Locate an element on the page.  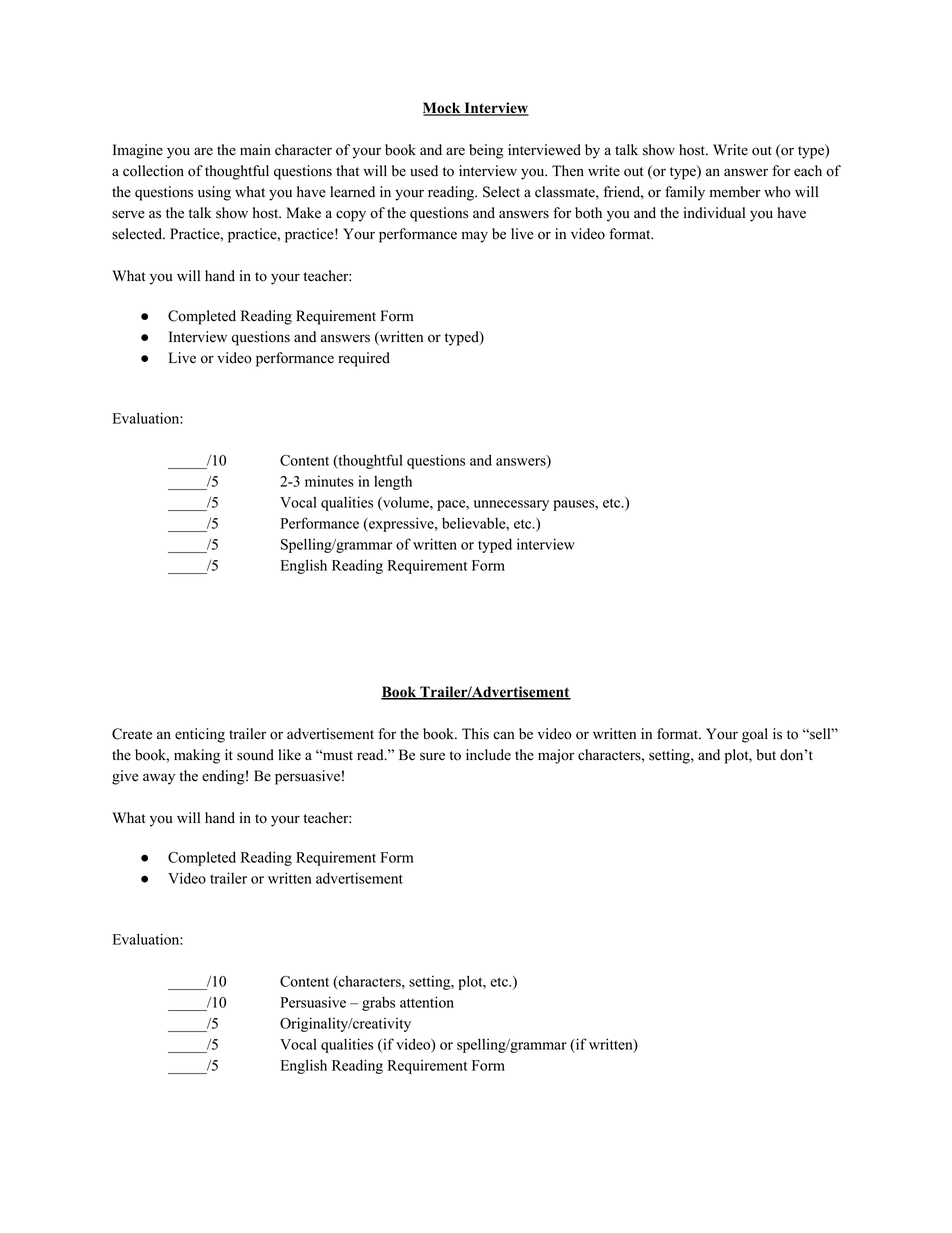
family is located at coordinates (685, 193).
